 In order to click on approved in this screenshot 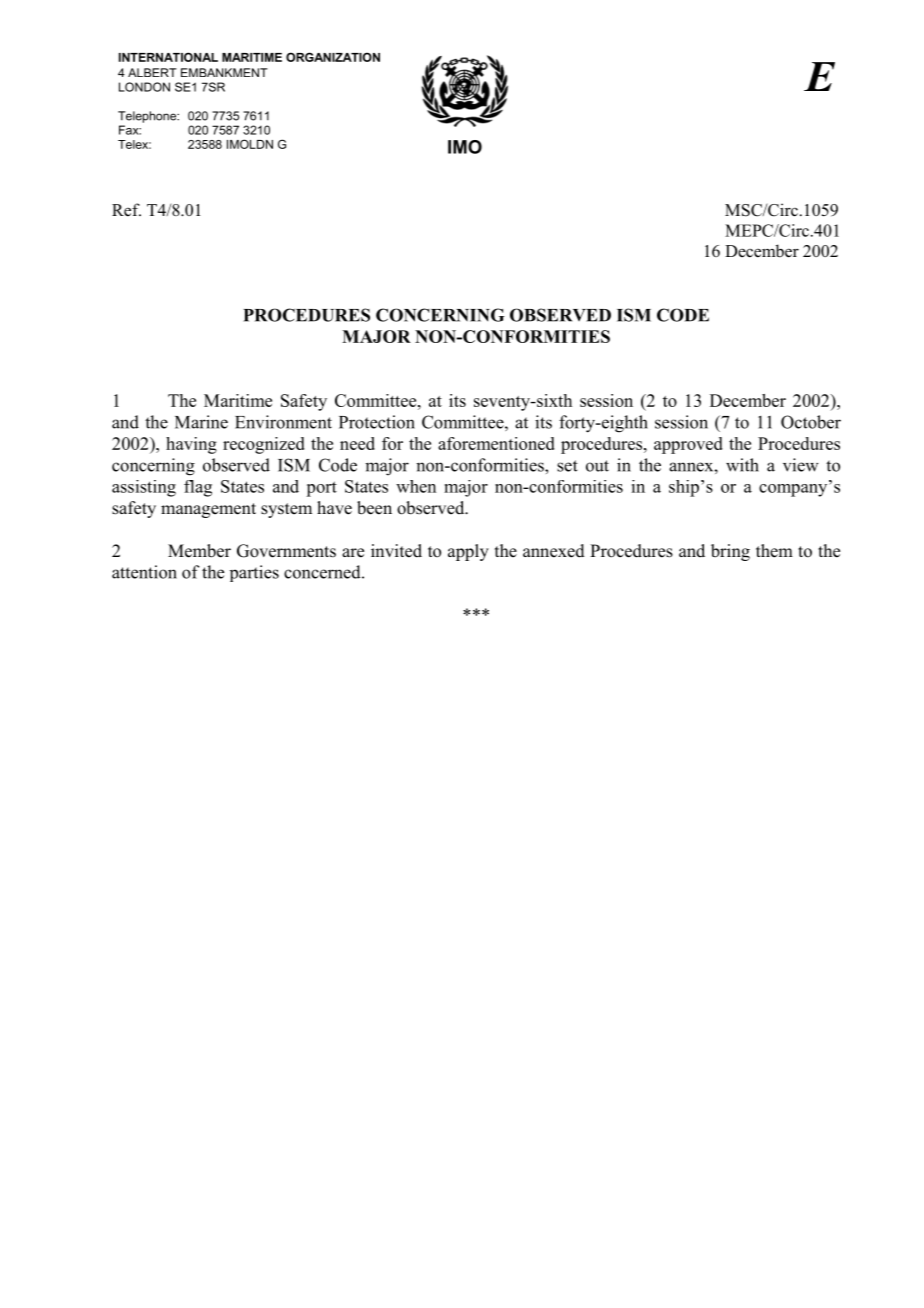, I will do `click(688, 445)`.
